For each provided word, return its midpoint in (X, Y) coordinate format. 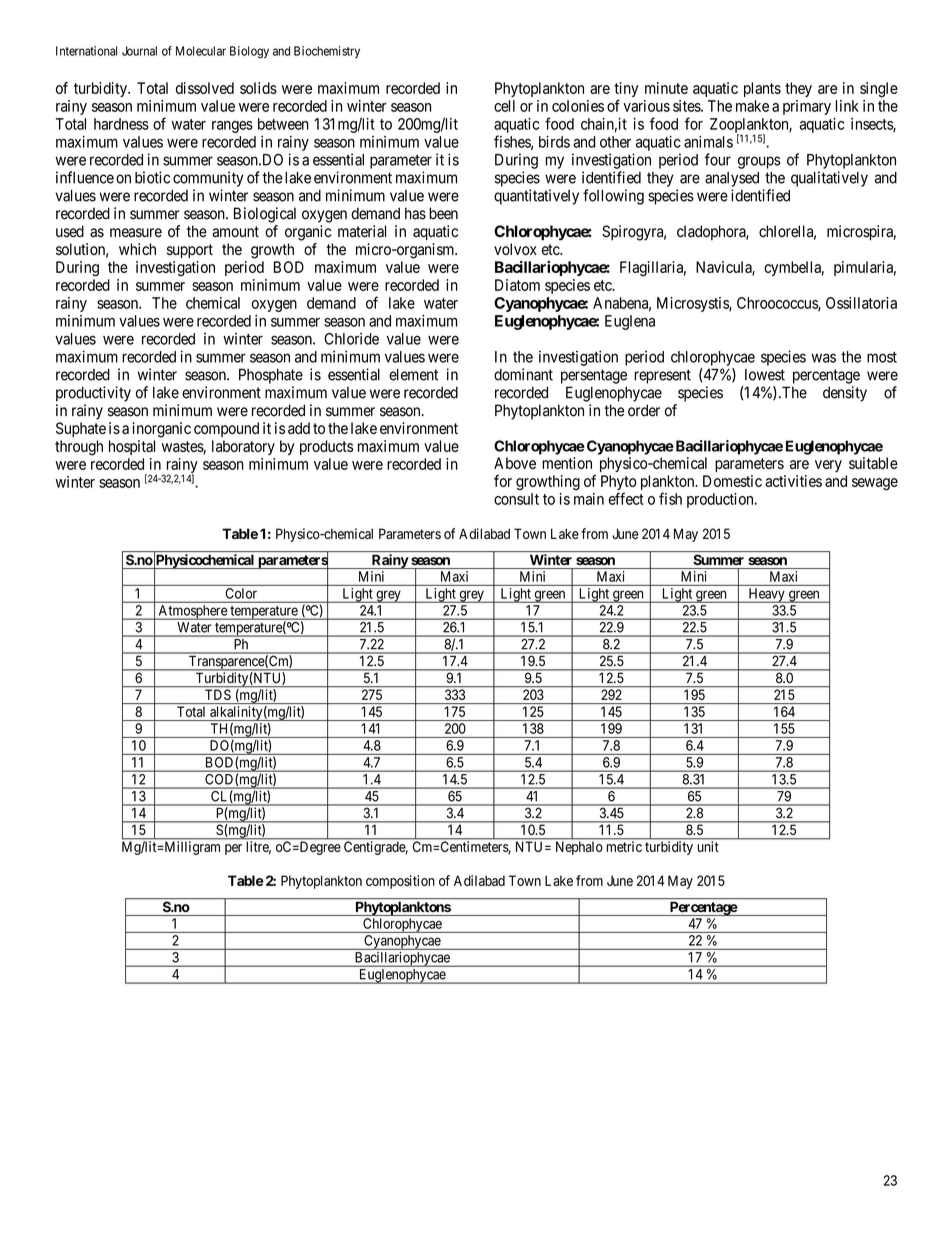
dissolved (205, 88)
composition (400, 882)
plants (762, 89)
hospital (132, 447)
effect (626, 498)
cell (504, 106)
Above (515, 463)
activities (793, 481)
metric (624, 846)
